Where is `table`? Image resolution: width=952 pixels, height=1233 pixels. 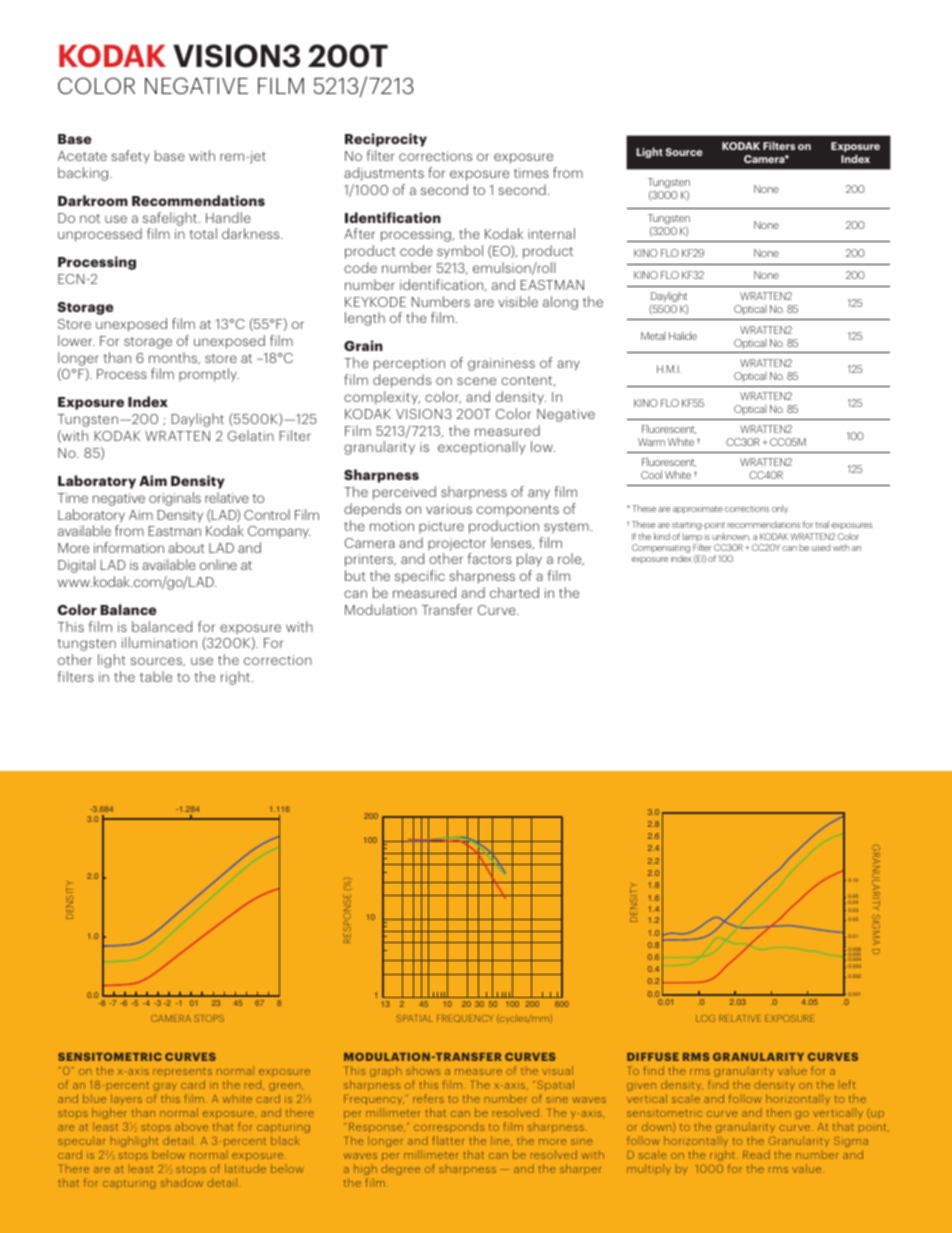 table is located at coordinates (156, 676).
